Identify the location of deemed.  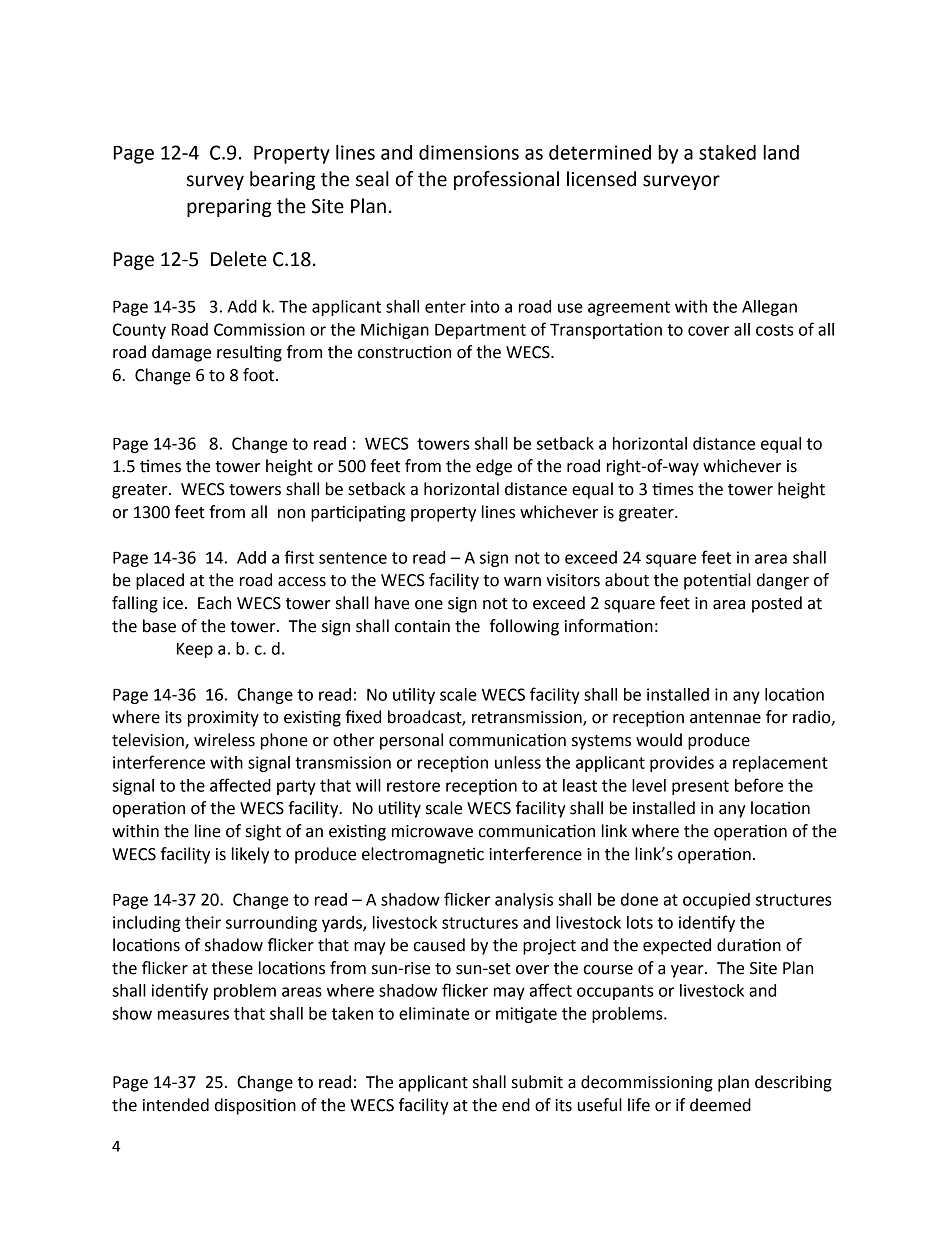
(720, 1105).
